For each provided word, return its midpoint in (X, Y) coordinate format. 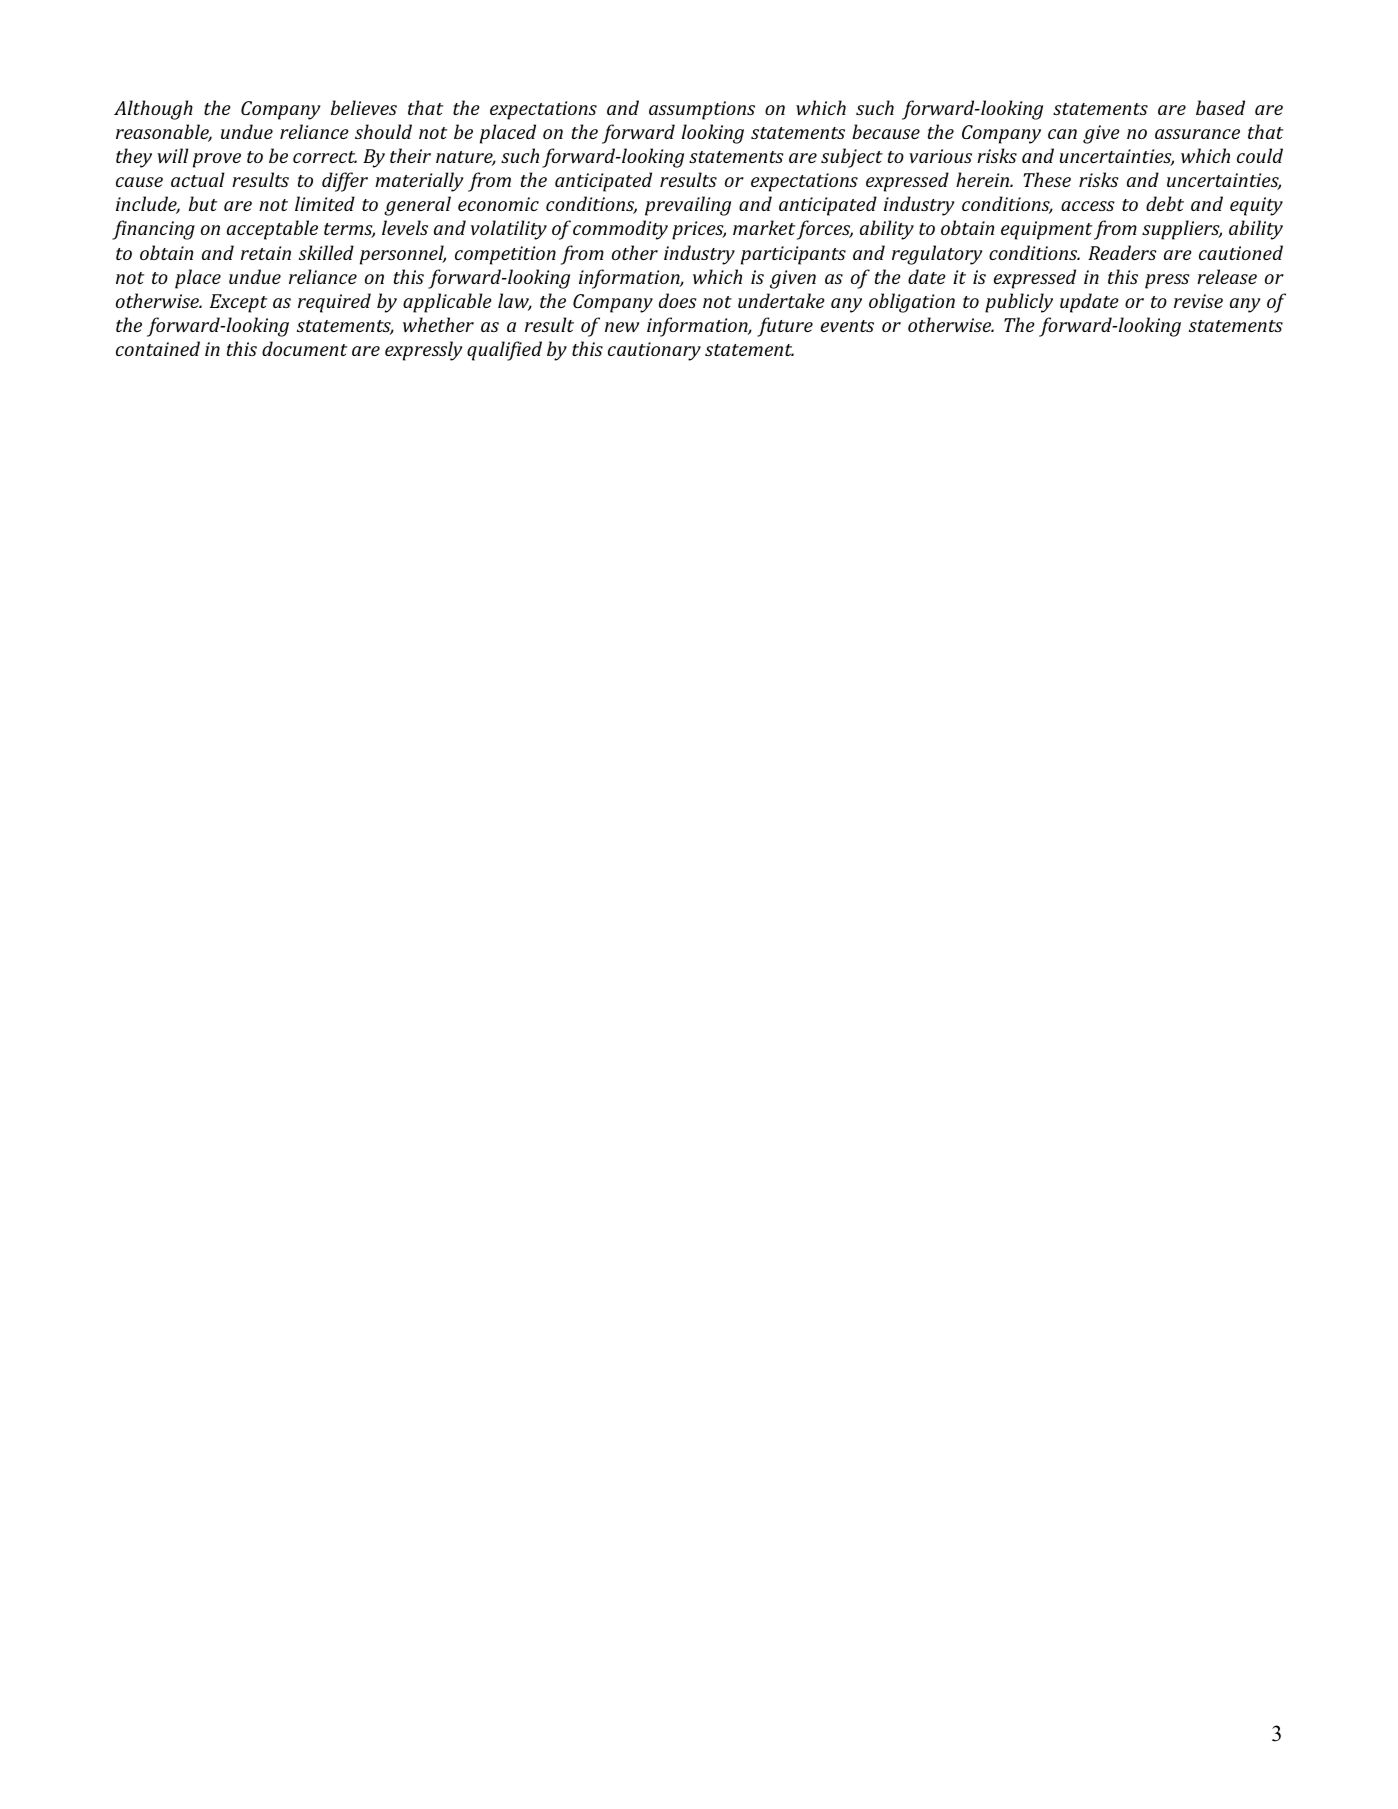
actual (198, 179)
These (1047, 179)
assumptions (702, 110)
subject (852, 158)
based (1220, 107)
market (764, 227)
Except (238, 303)
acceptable (272, 230)
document (304, 348)
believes (364, 107)
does (678, 300)
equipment (1046, 230)
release (1227, 276)
